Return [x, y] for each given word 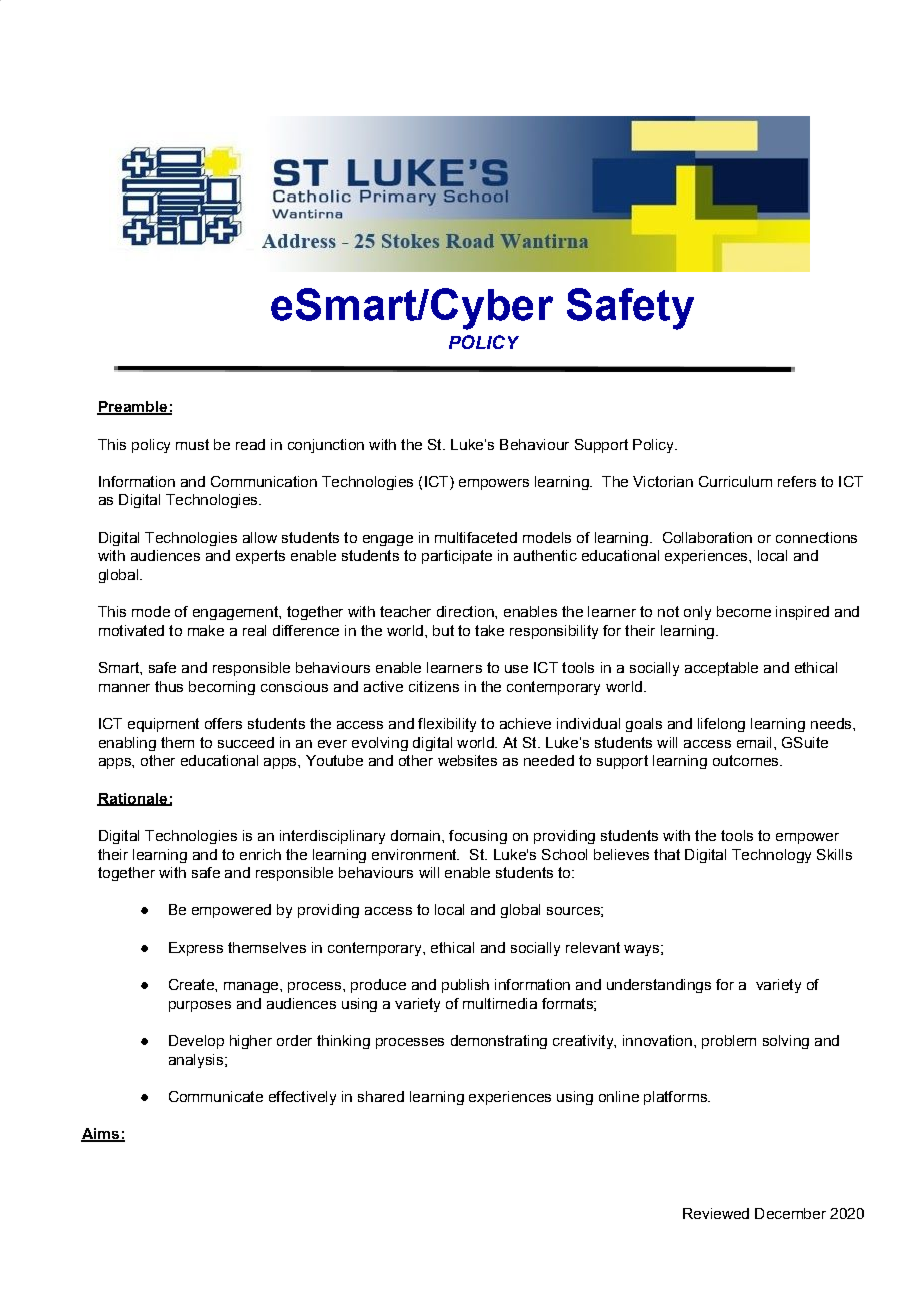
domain [415, 835]
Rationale [133, 799]
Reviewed [716, 1213]
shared [381, 1096]
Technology [771, 856]
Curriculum [735, 481]
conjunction [326, 446]
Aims [101, 1135]
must [192, 444]
